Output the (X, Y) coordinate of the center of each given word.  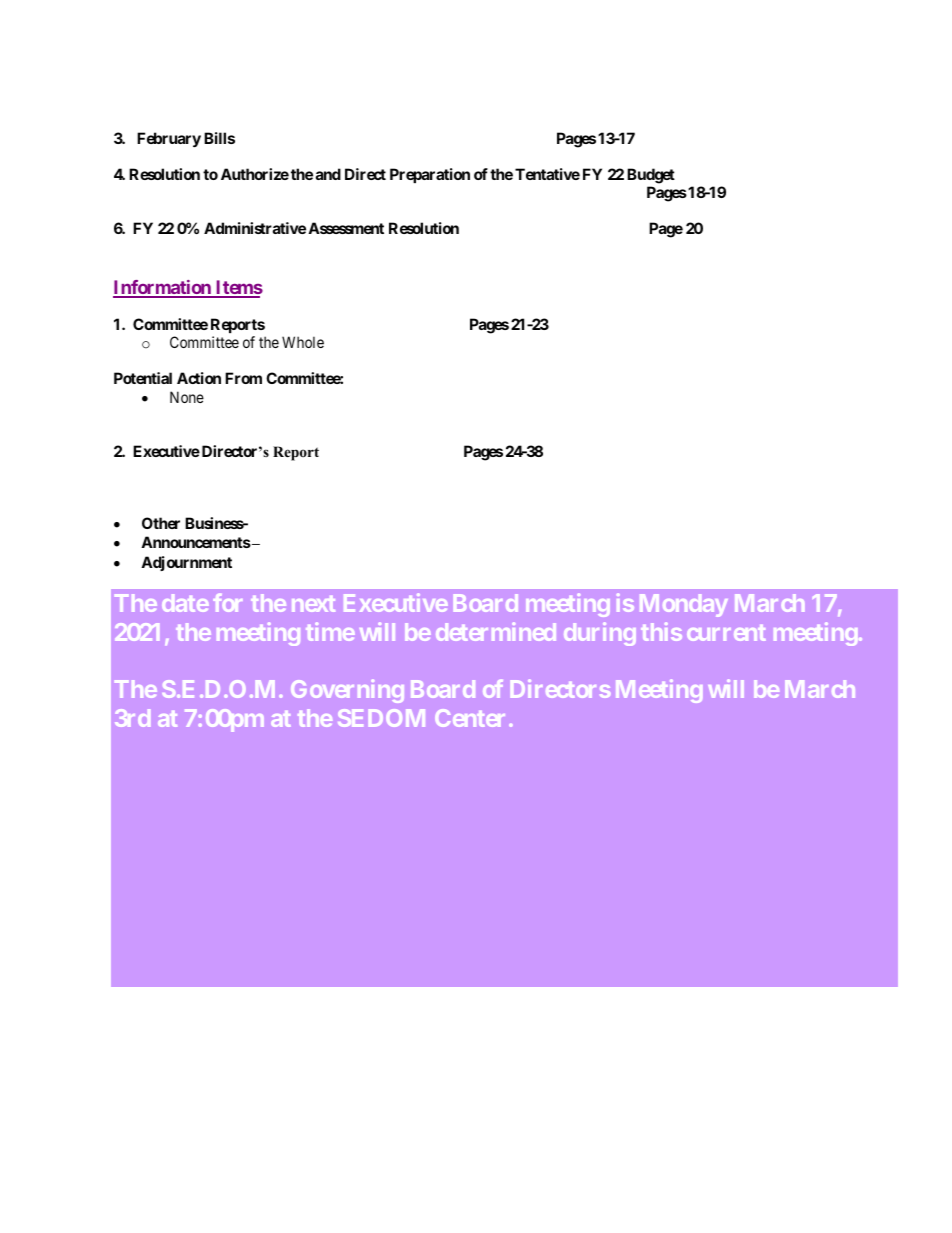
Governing (347, 691)
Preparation (430, 175)
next (313, 604)
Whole (303, 342)
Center (470, 718)
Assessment (346, 228)
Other (161, 523)
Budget (651, 176)
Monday (684, 605)
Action (199, 378)
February (169, 139)
